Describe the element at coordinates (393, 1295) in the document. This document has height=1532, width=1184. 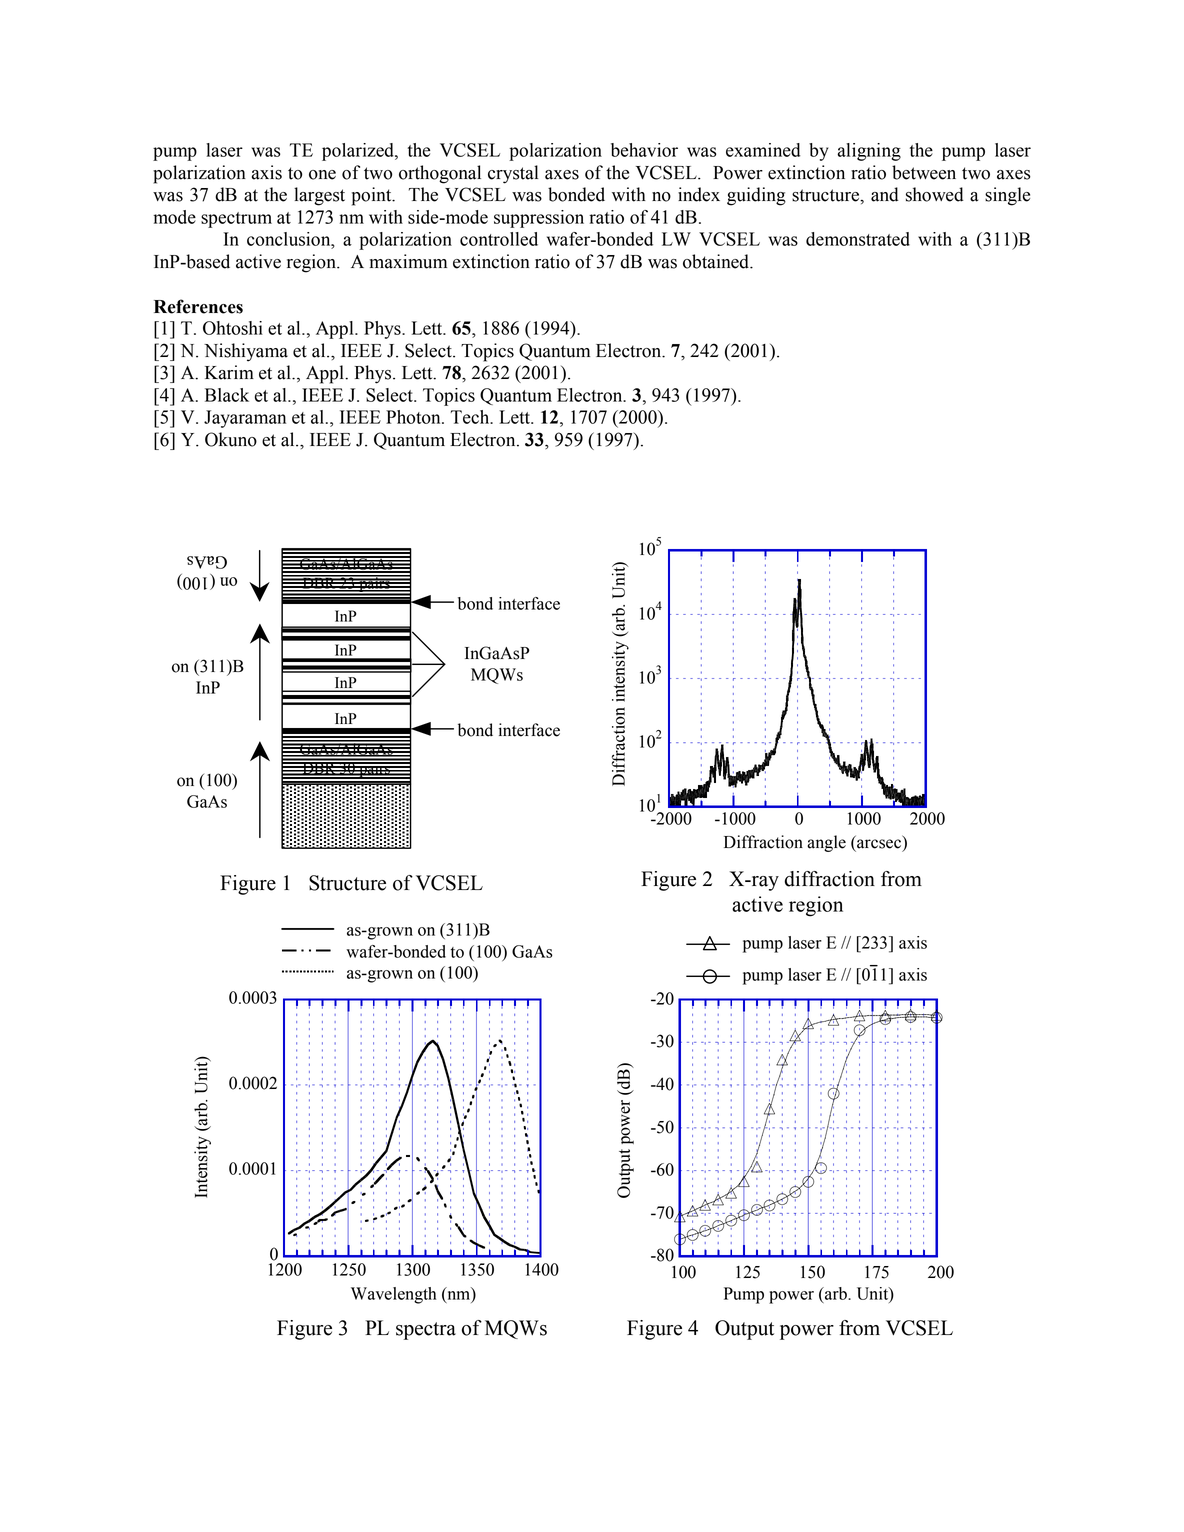
I see `Wavelength` at that location.
